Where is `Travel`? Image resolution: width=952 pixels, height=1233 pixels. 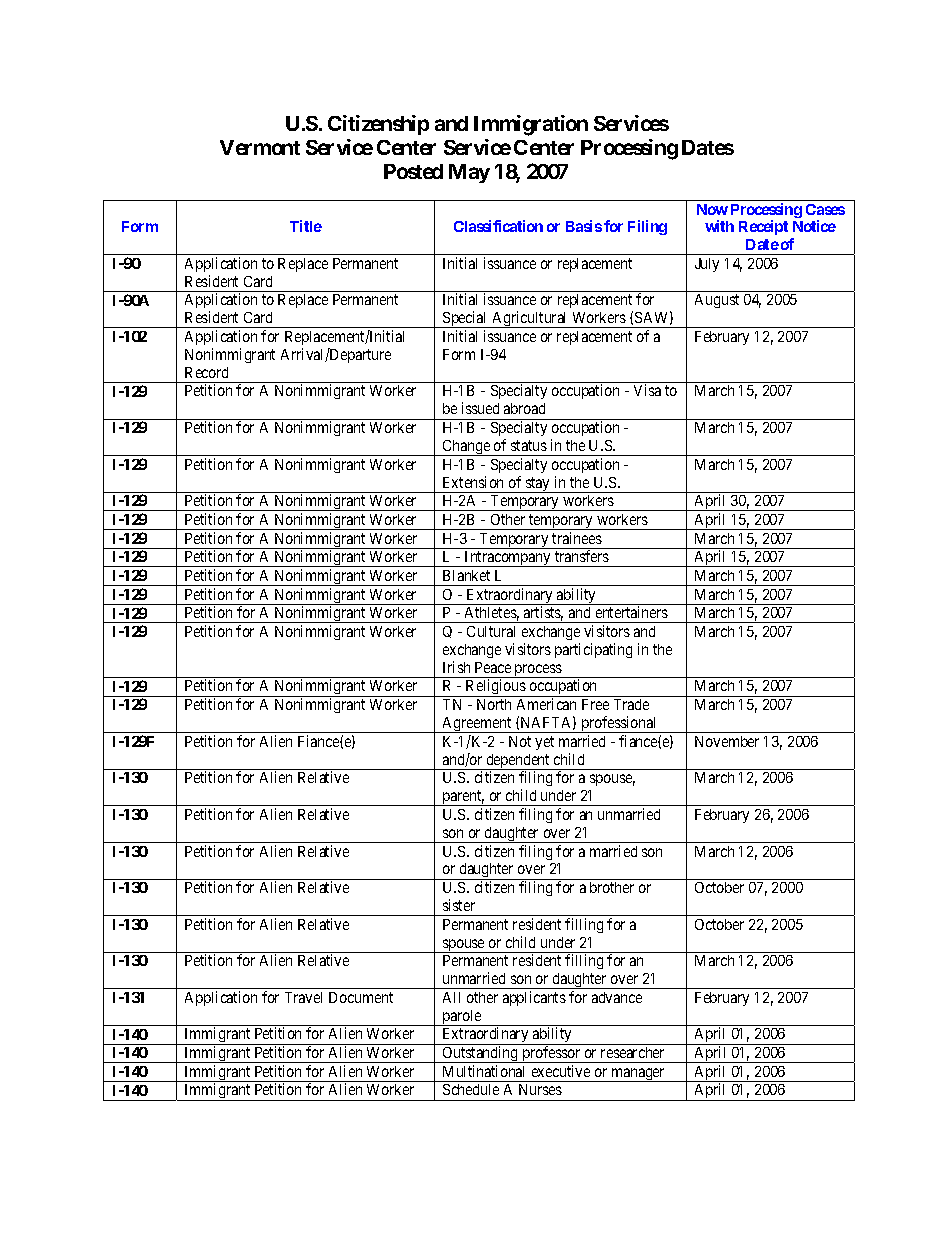 Travel is located at coordinates (303, 997).
